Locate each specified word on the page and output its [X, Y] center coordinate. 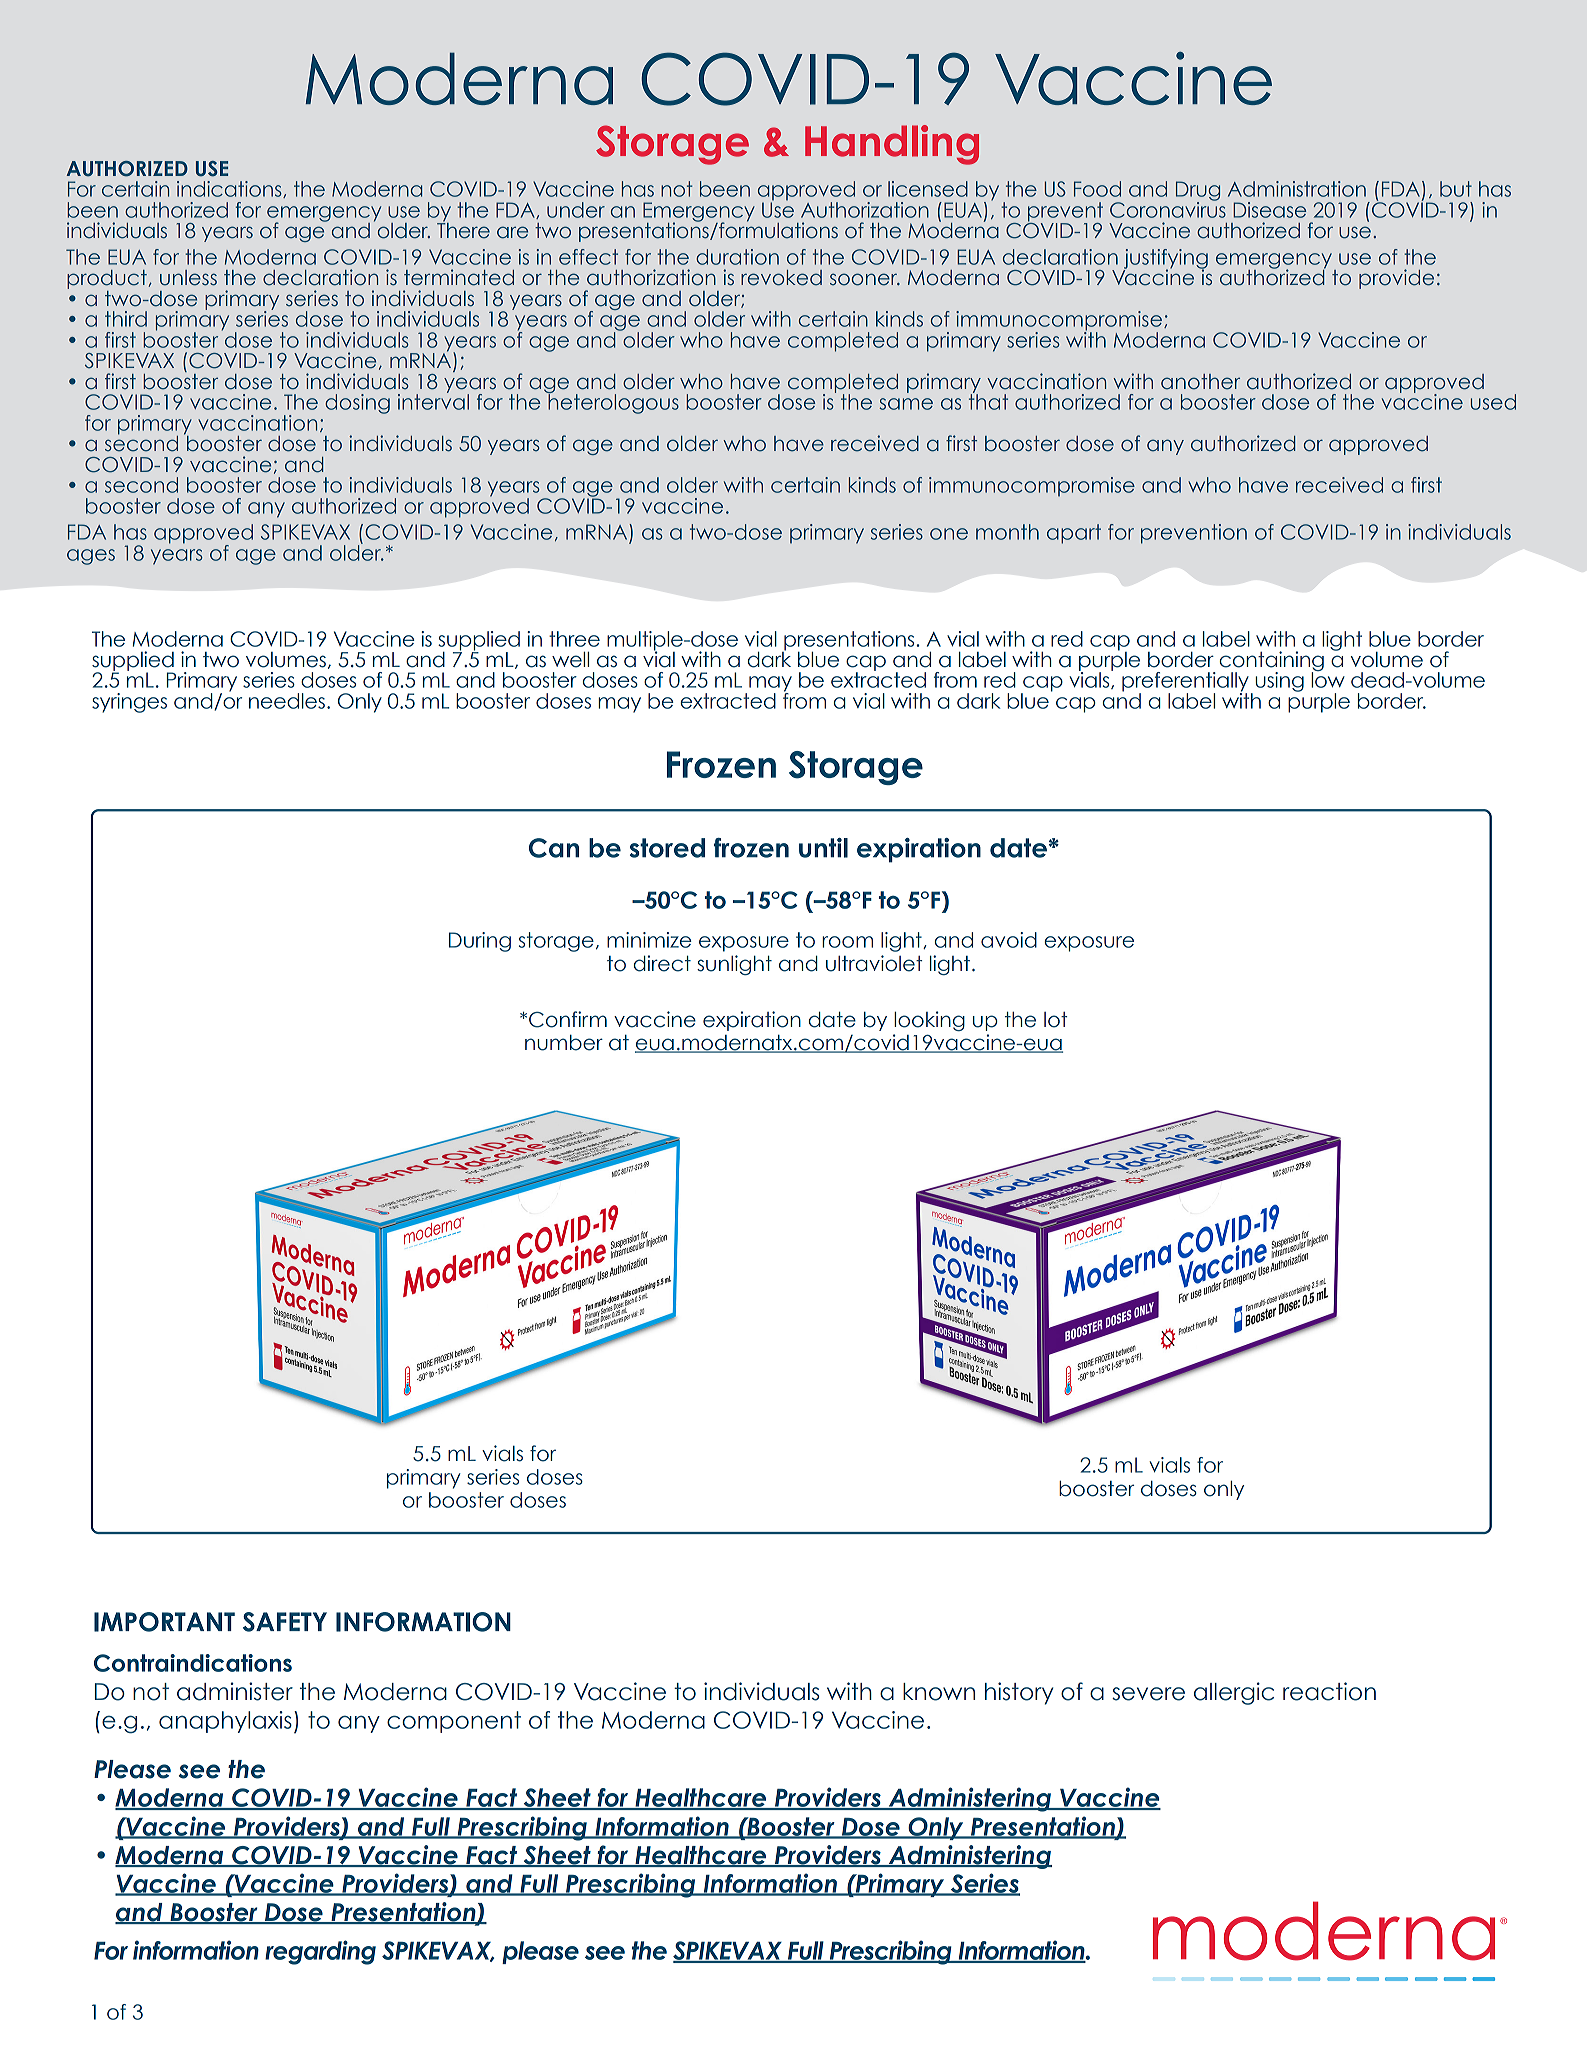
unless [188, 278]
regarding [320, 1952]
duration [737, 257]
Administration [1297, 189]
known [939, 1692]
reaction [1329, 1691]
